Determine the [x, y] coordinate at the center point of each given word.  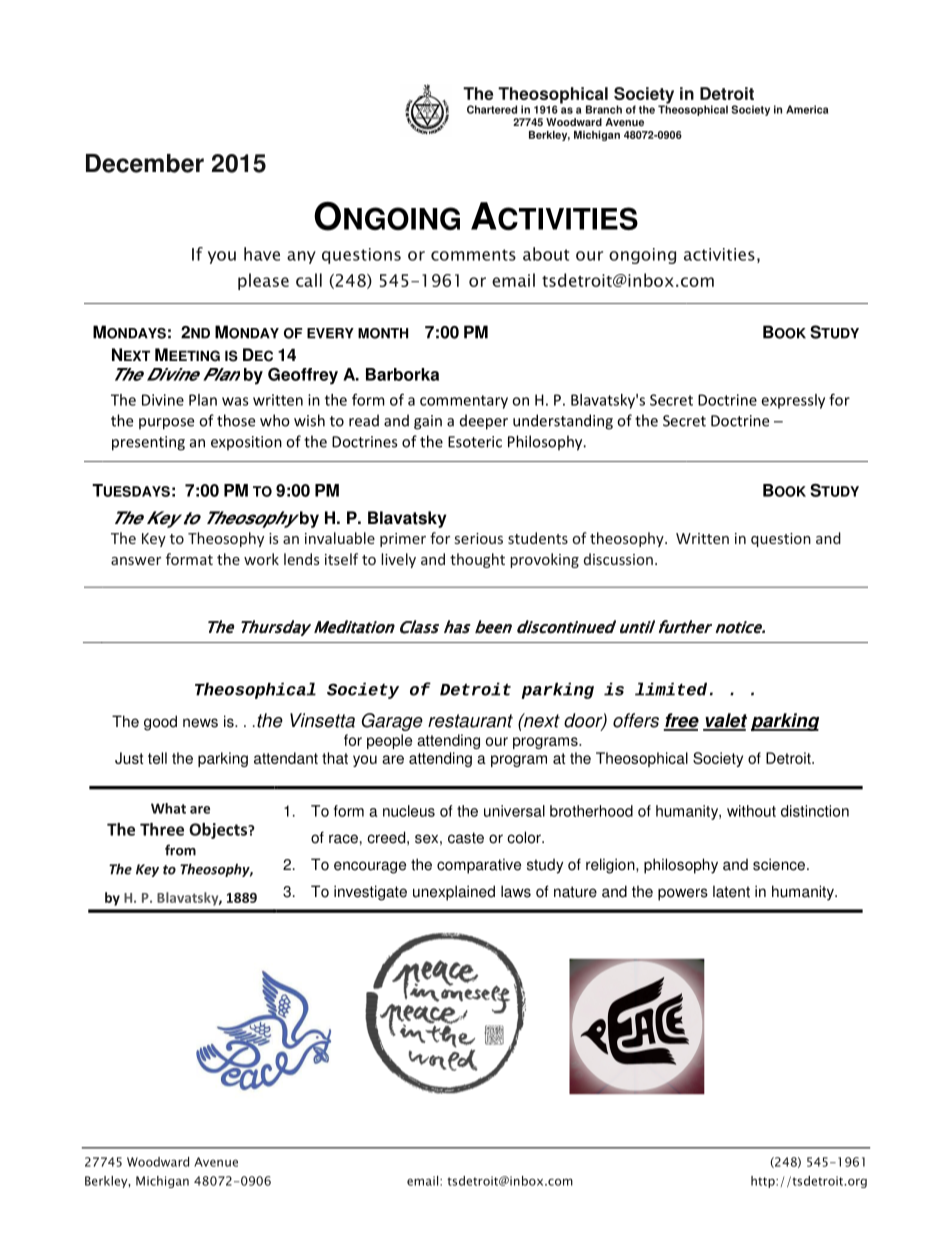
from [180, 850]
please [263, 281]
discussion [618, 559]
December [145, 163]
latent [731, 891]
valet [725, 721]
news [200, 723]
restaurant [470, 721]
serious [479, 538]
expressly [793, 401]
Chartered [492, 109]
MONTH [383, 333]
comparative [479, 866]
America [807, 109]
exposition [246, 443]
